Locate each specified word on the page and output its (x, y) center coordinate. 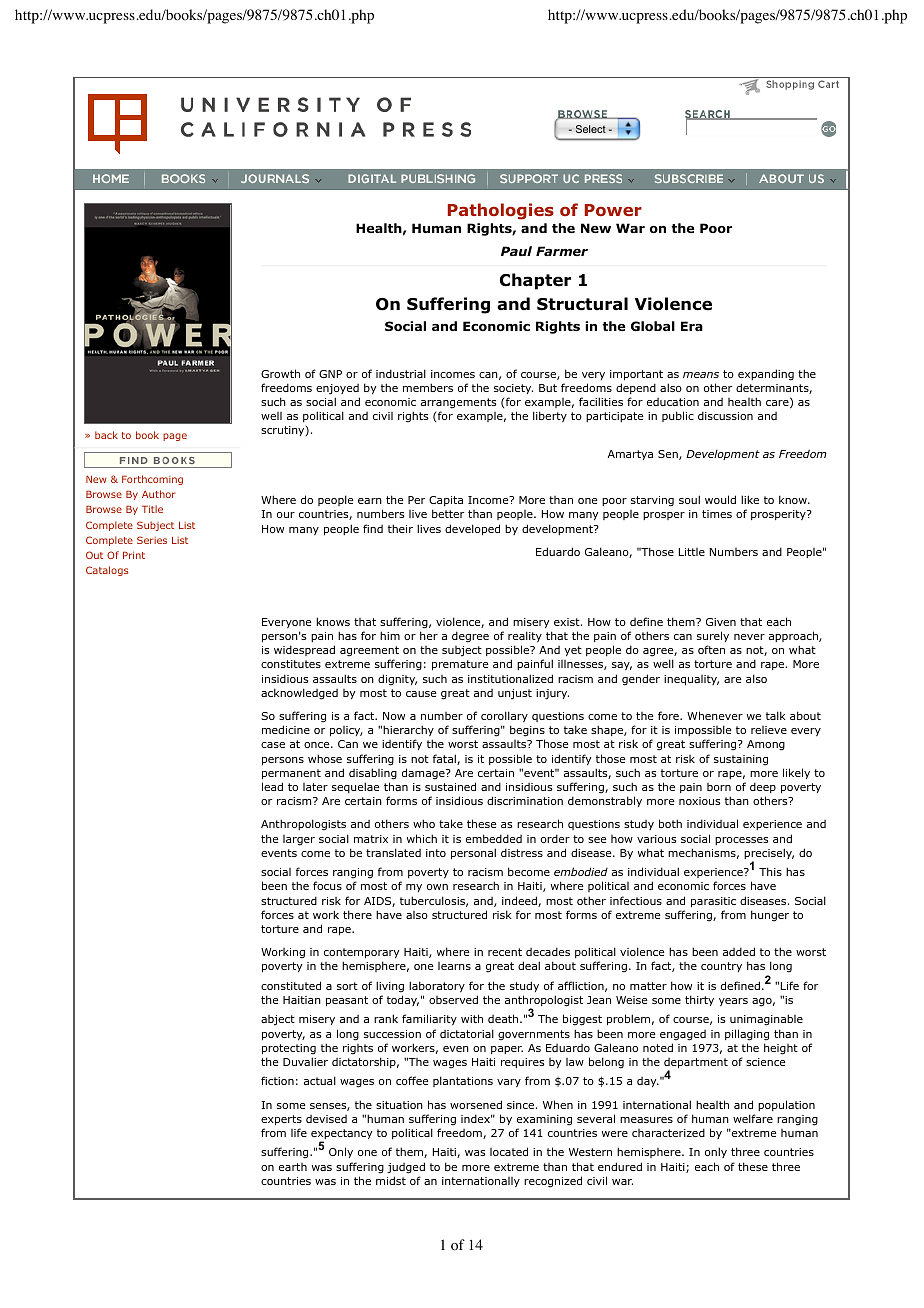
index (477, 1118)
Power (613, 210)
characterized (668, 1132)
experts (281, 1120)
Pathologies (501, 211)
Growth (280, 373)
